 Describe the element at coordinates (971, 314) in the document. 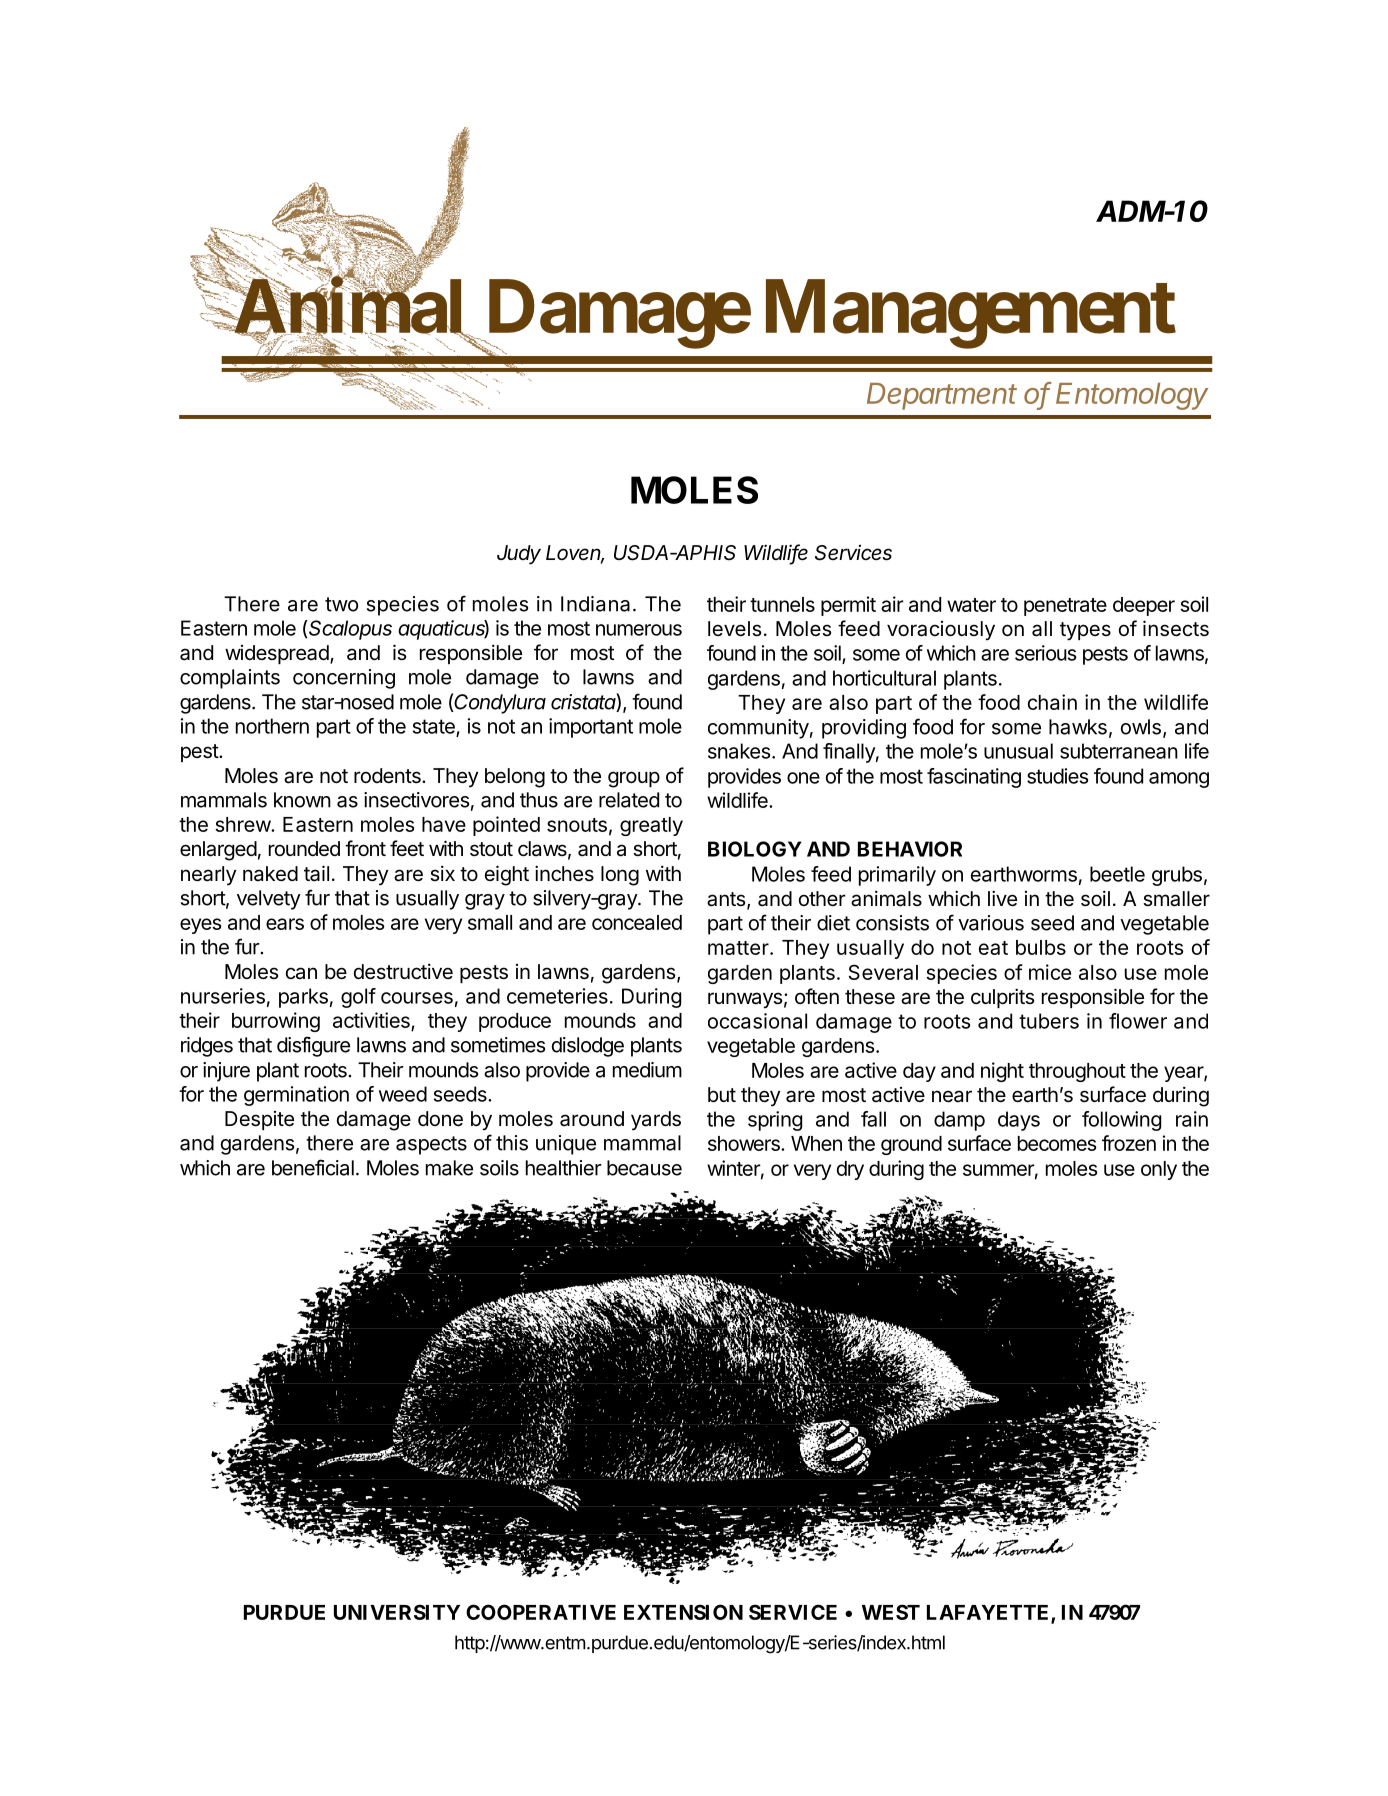

I see `Management` at that location.
